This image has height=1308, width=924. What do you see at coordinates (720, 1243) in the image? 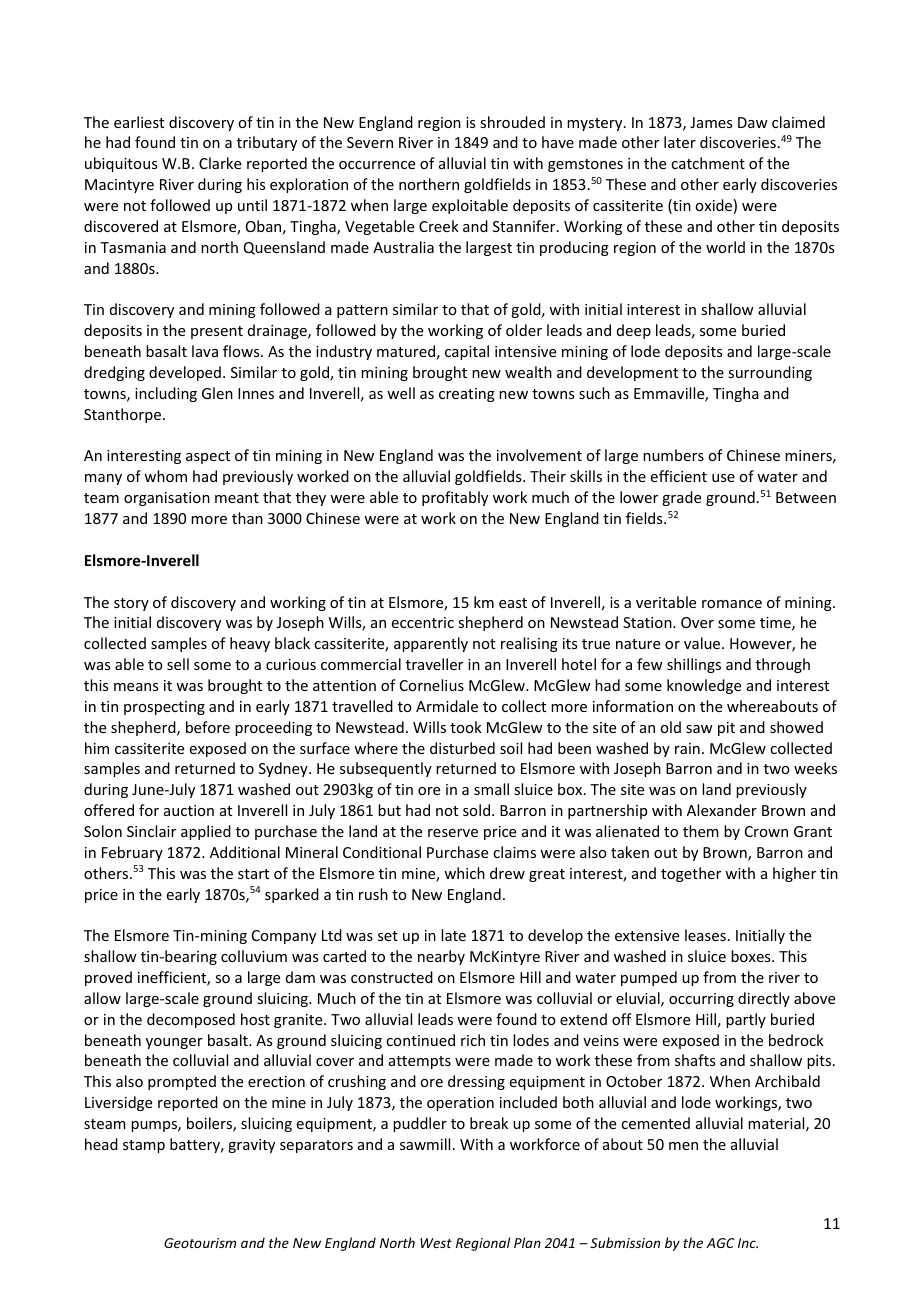
I see `AGC` at bounding box center [720, 1243].
